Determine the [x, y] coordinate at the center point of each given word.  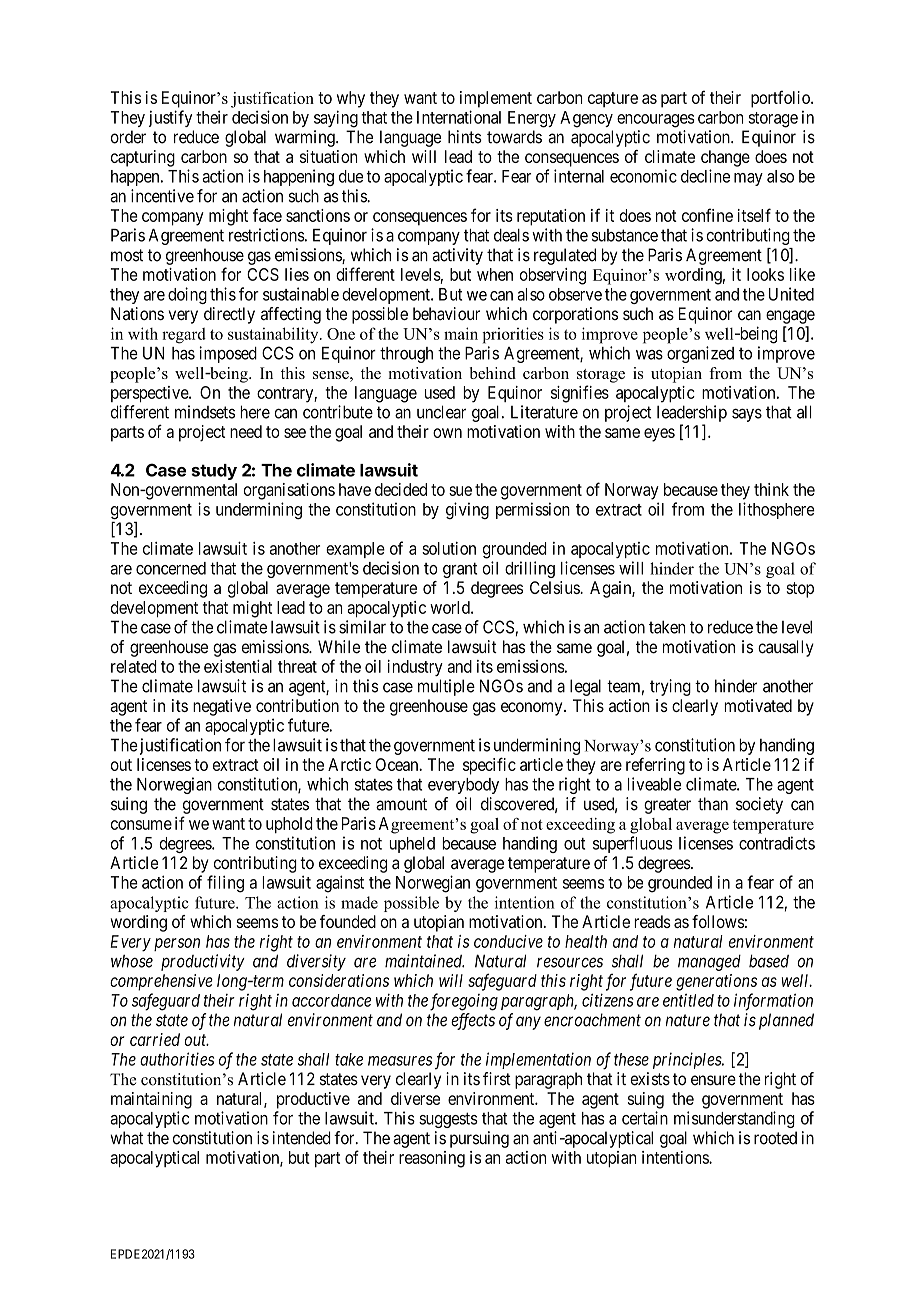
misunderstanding [734, 1119]
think [771, 489]
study [214, 472]
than [713, 804]
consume [141, 825]
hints [465, 137]
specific [489, 766]
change [725, 158]
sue [460, 491]
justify [170, 118]
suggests [448, 1120]
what [126, 1138]
